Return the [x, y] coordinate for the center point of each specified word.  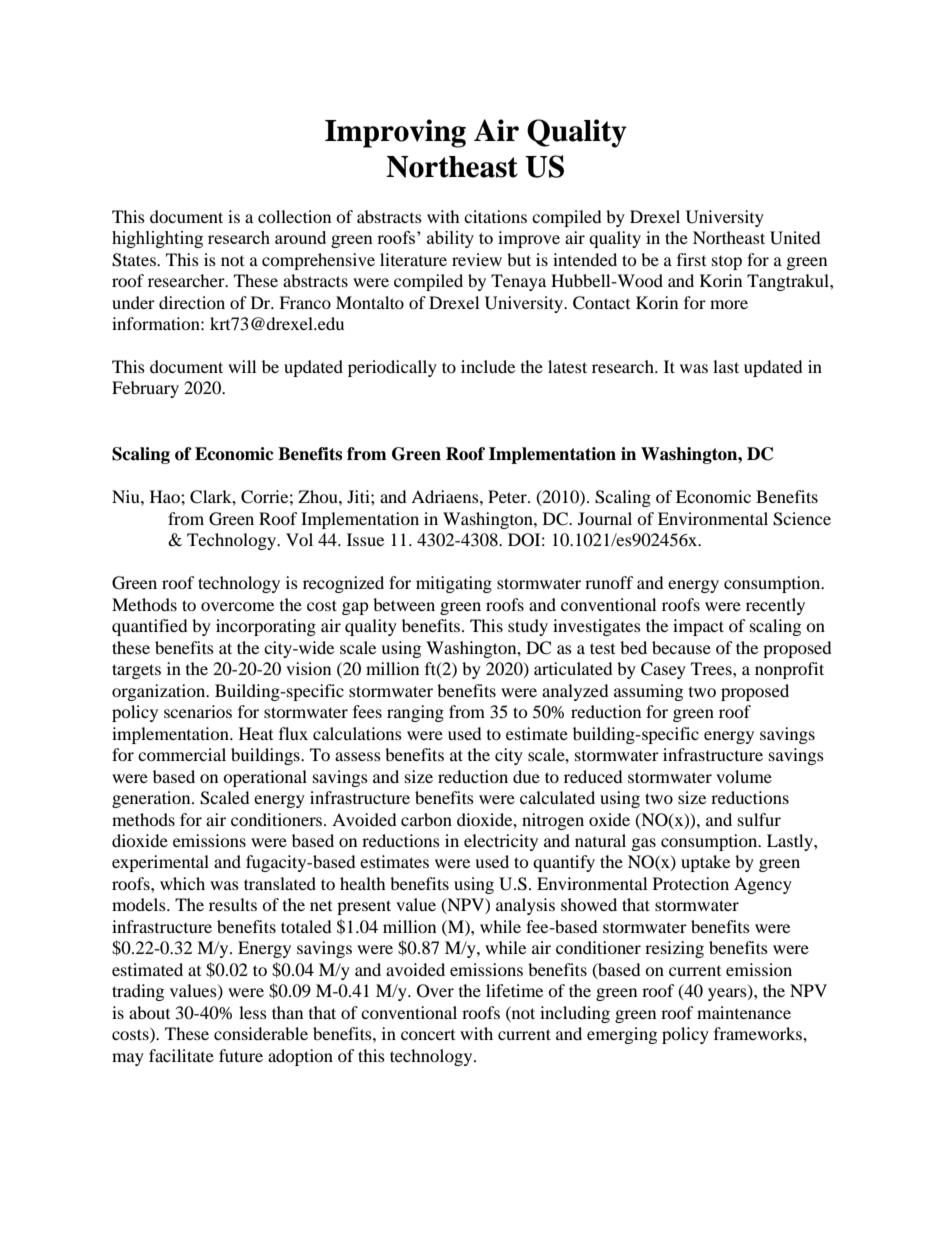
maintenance [744, 1012]
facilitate [181, 1055]
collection [294, 216]
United [795, 238]
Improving [395, 133]
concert [428, 1035]
